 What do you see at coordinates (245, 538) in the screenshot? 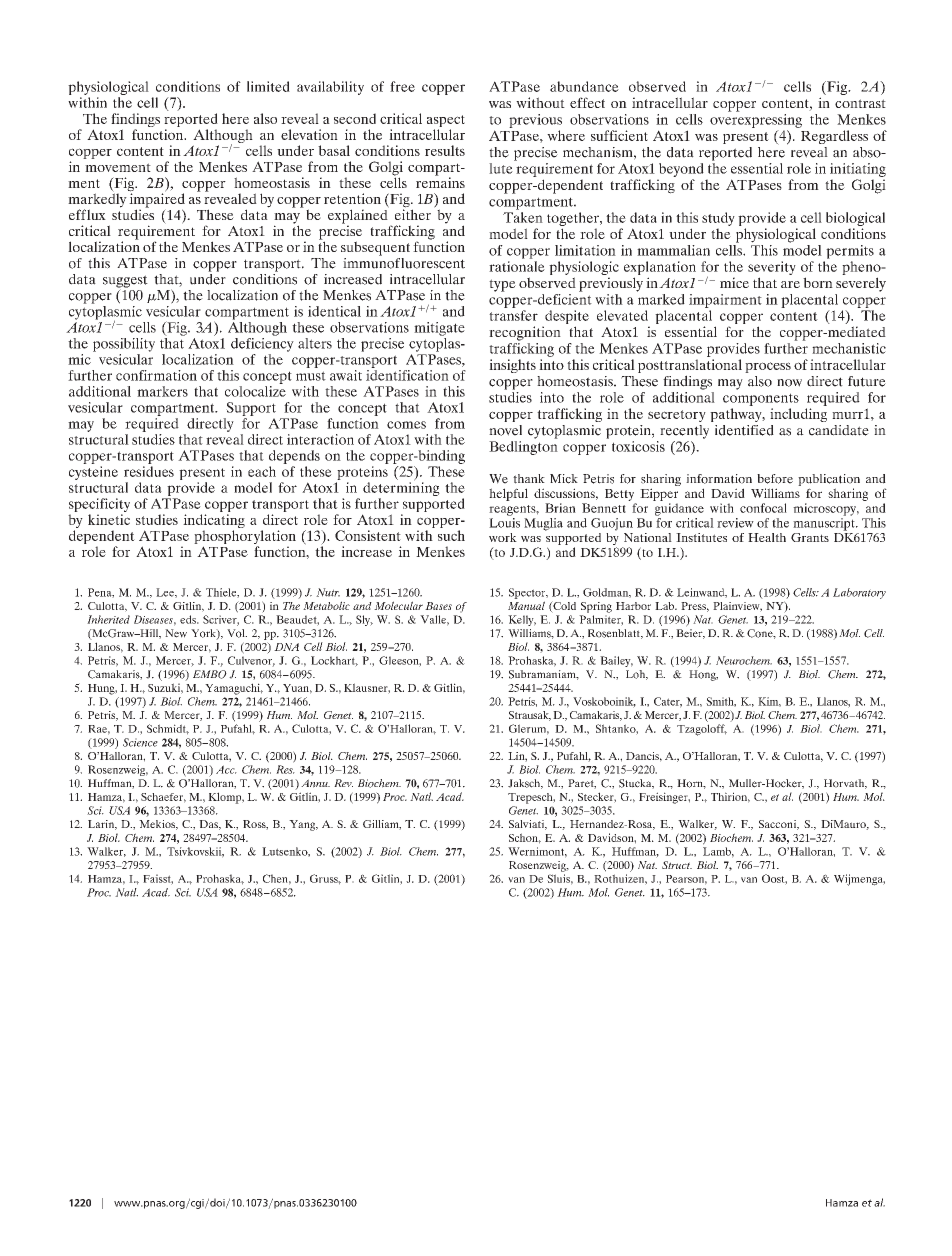
I see `phosphorylation` at bounding box center [245, 538].
